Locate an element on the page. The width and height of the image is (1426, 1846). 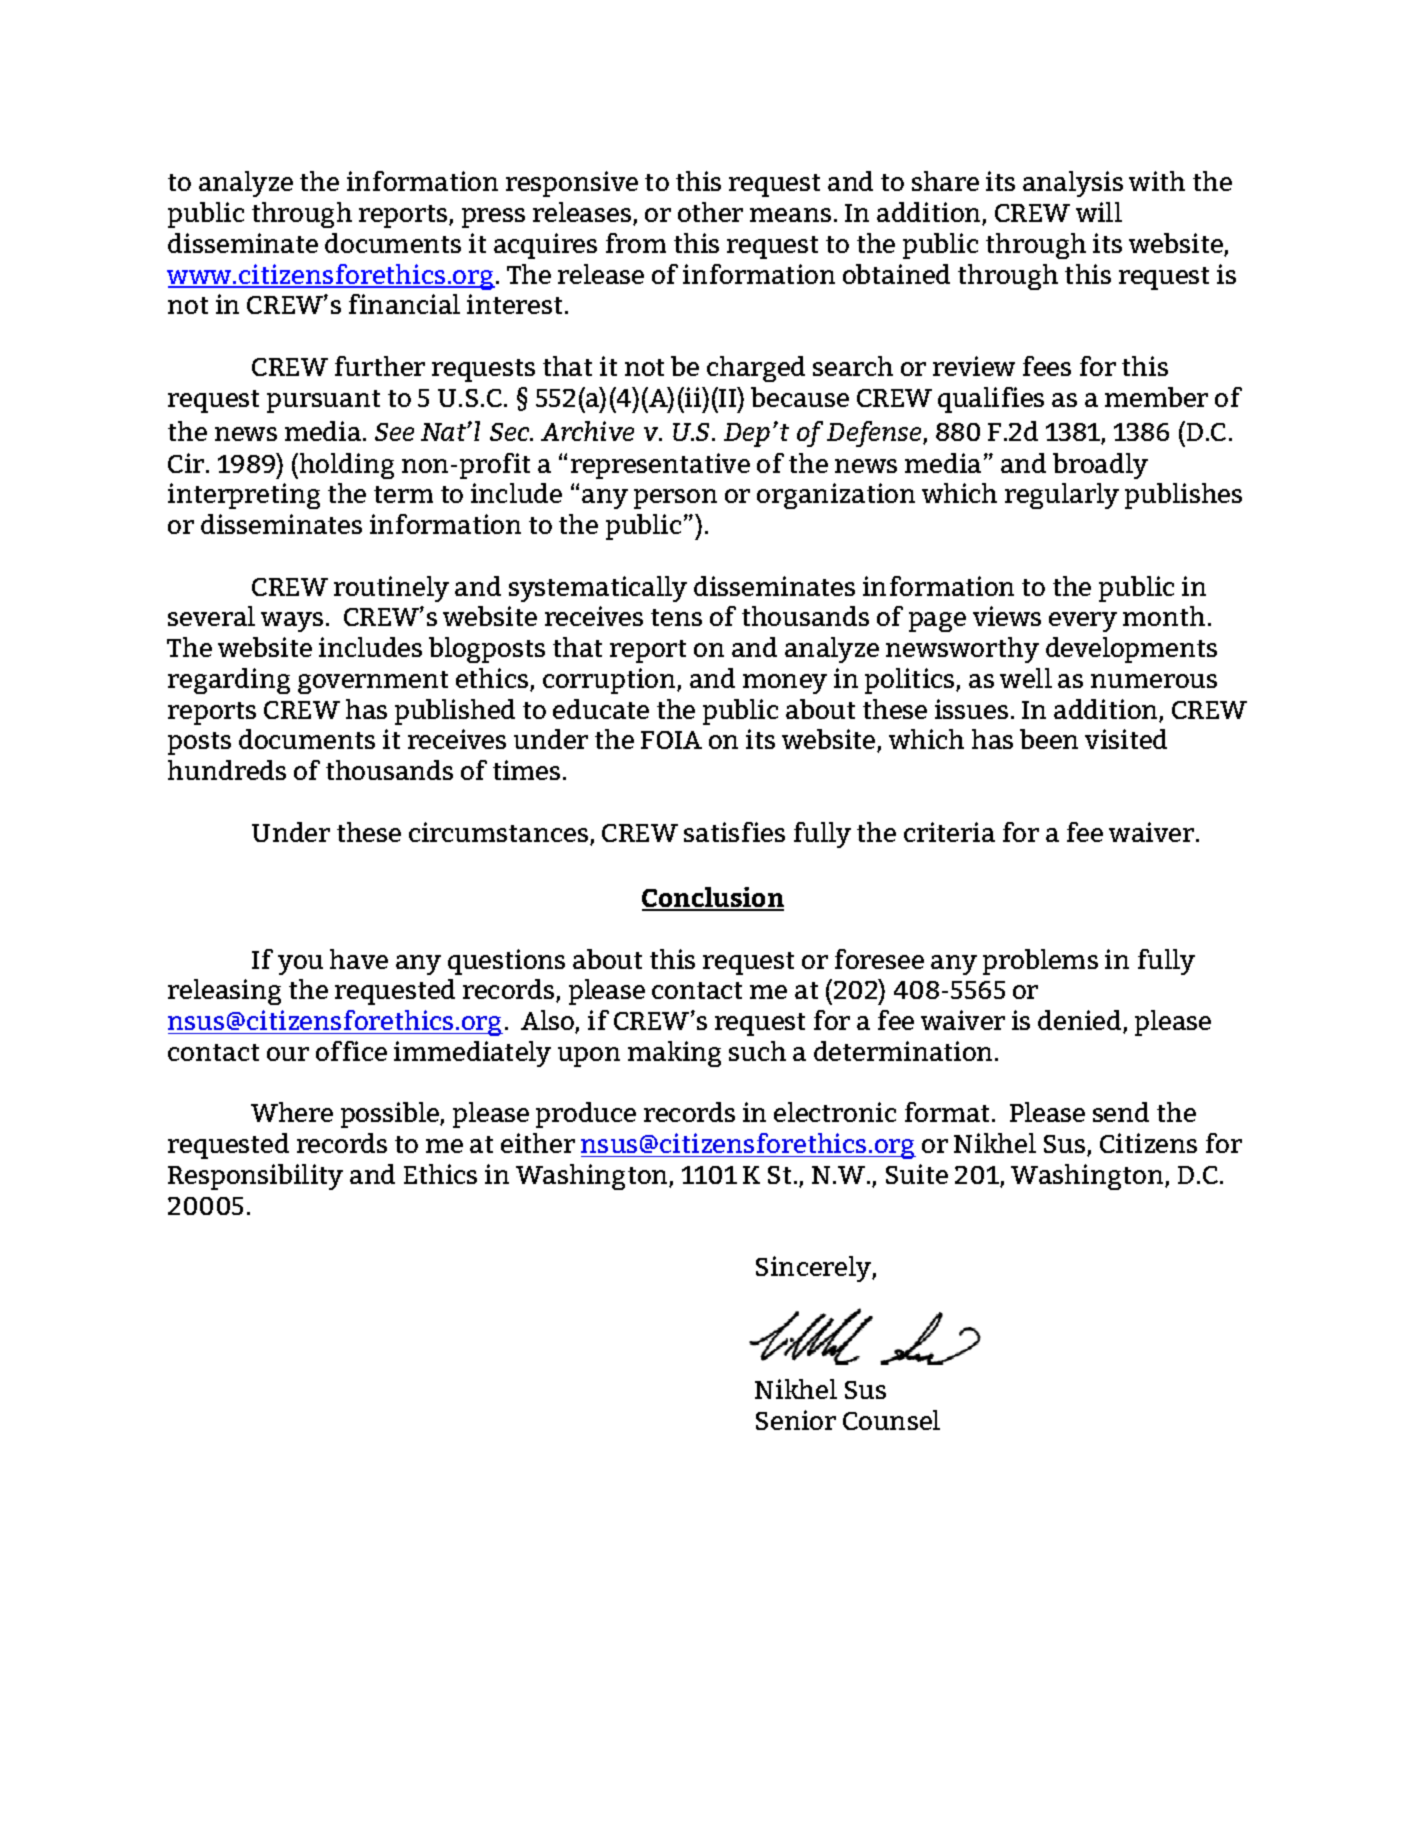
been is located at coordinates (1049, 739).
